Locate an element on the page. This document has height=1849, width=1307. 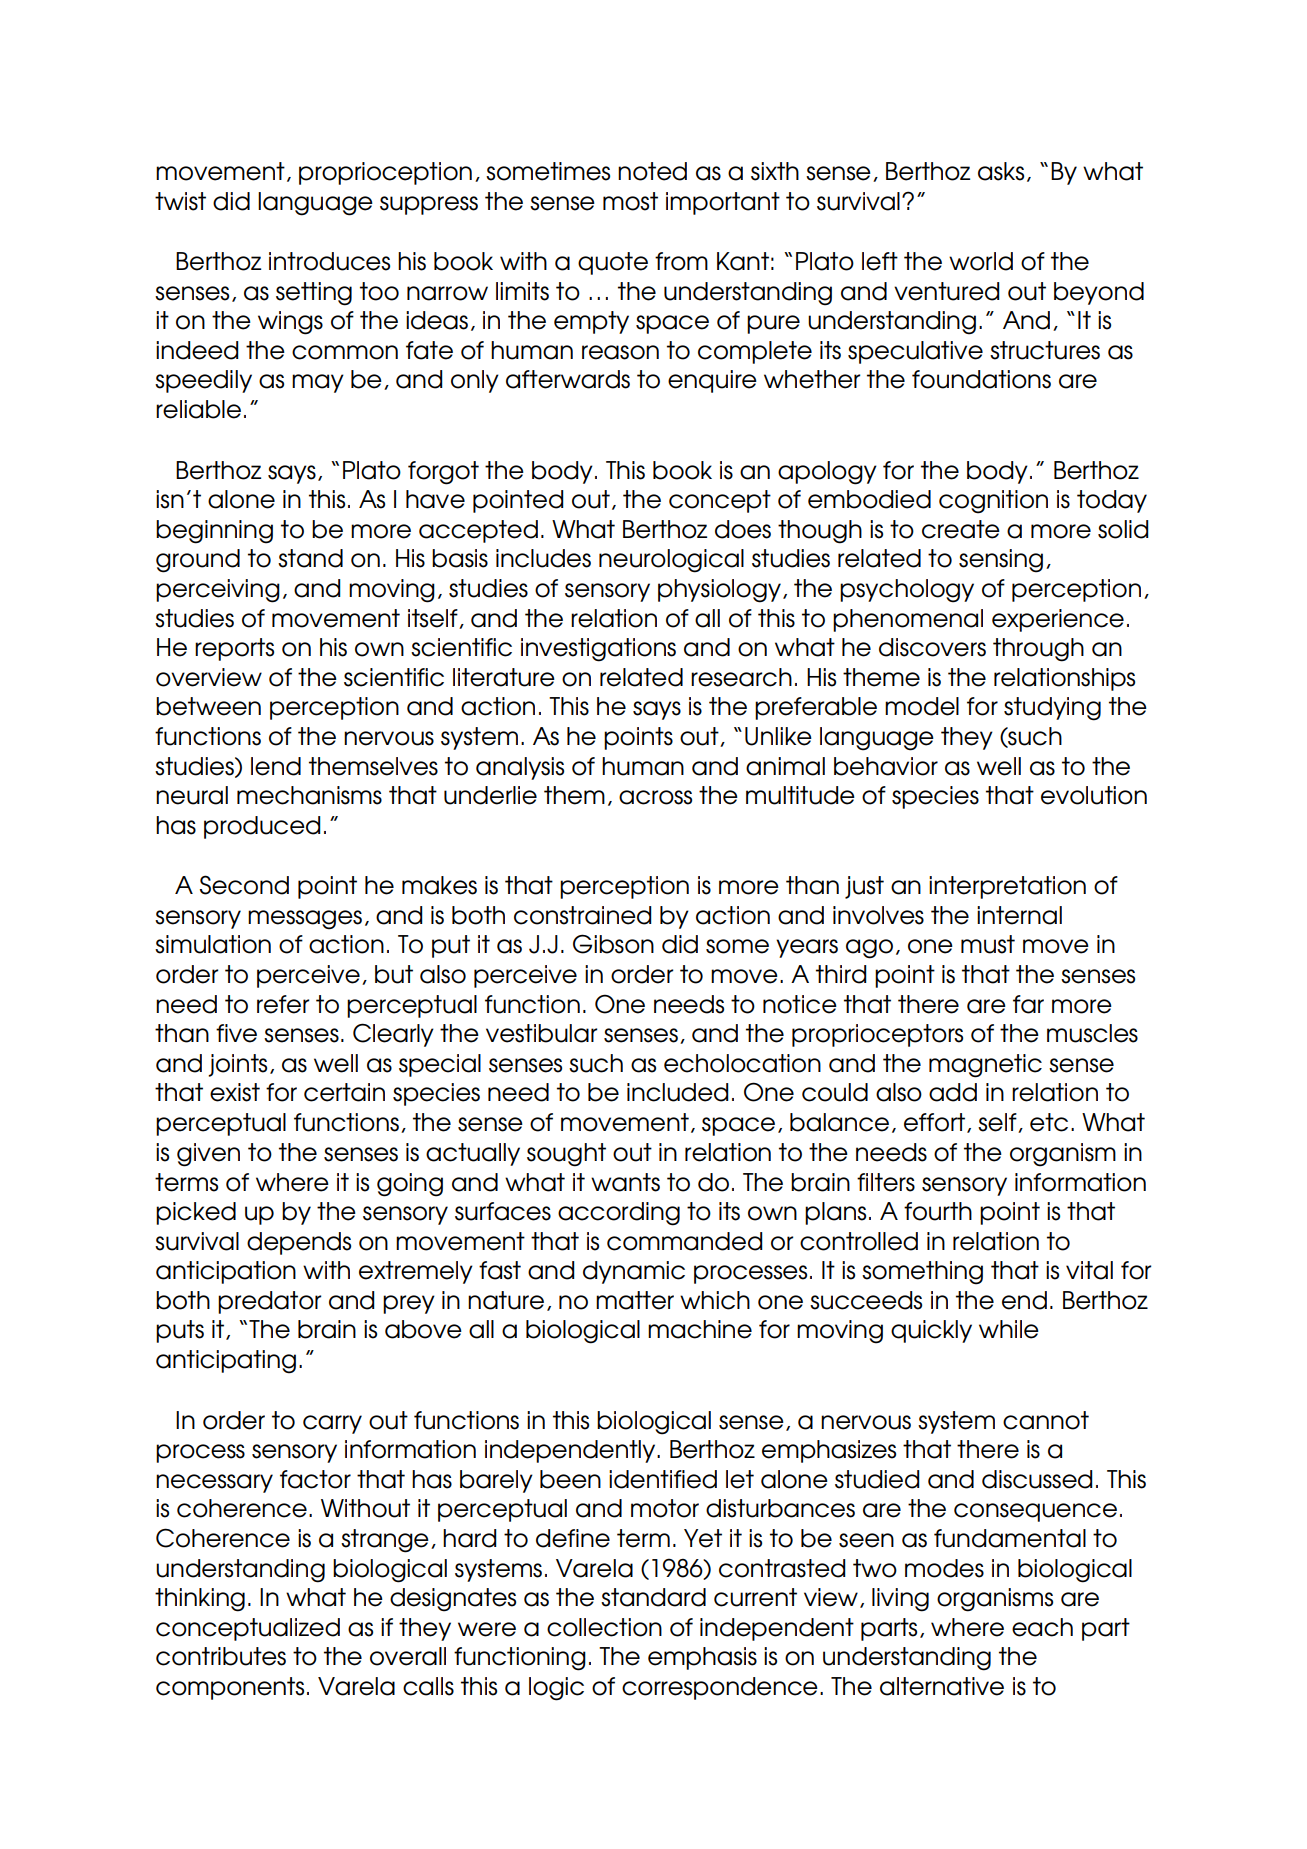
each is located at coordinates (1042, 1627).
